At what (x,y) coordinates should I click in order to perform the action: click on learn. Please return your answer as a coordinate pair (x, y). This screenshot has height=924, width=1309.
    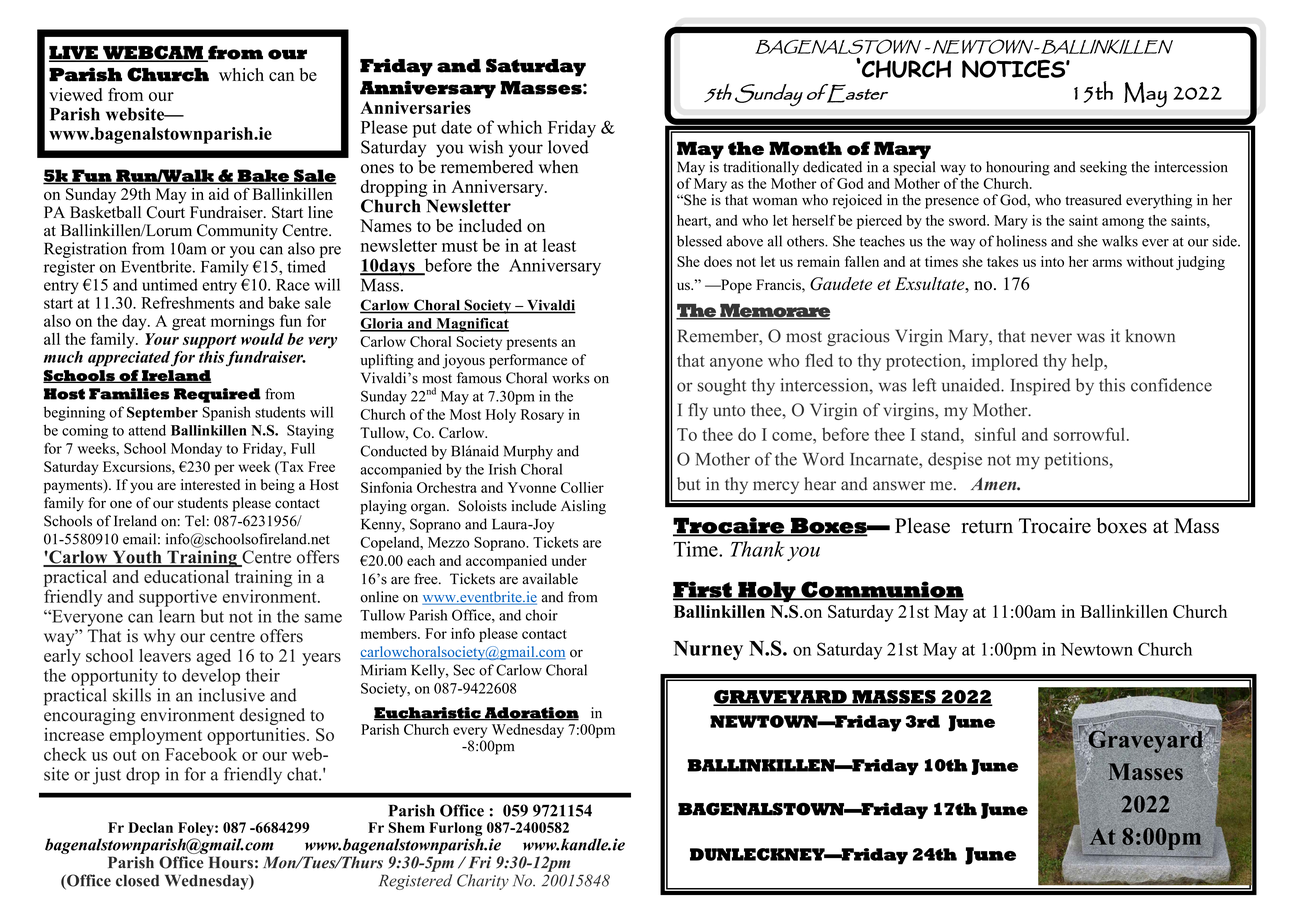
    Looking at the image, I should click on (177, 616).
